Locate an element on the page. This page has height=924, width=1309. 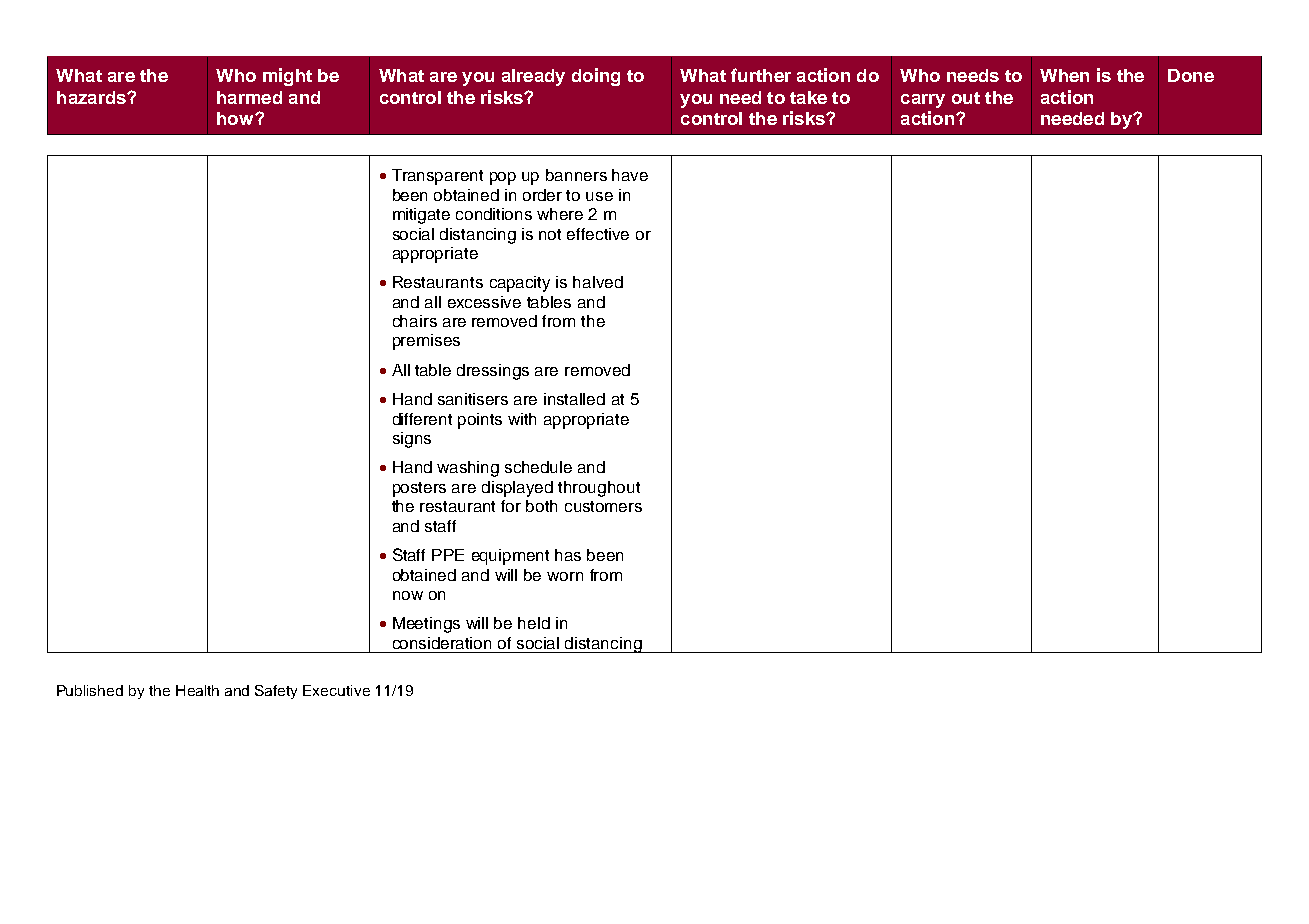
throughout is located at coordinates (599, 489).
